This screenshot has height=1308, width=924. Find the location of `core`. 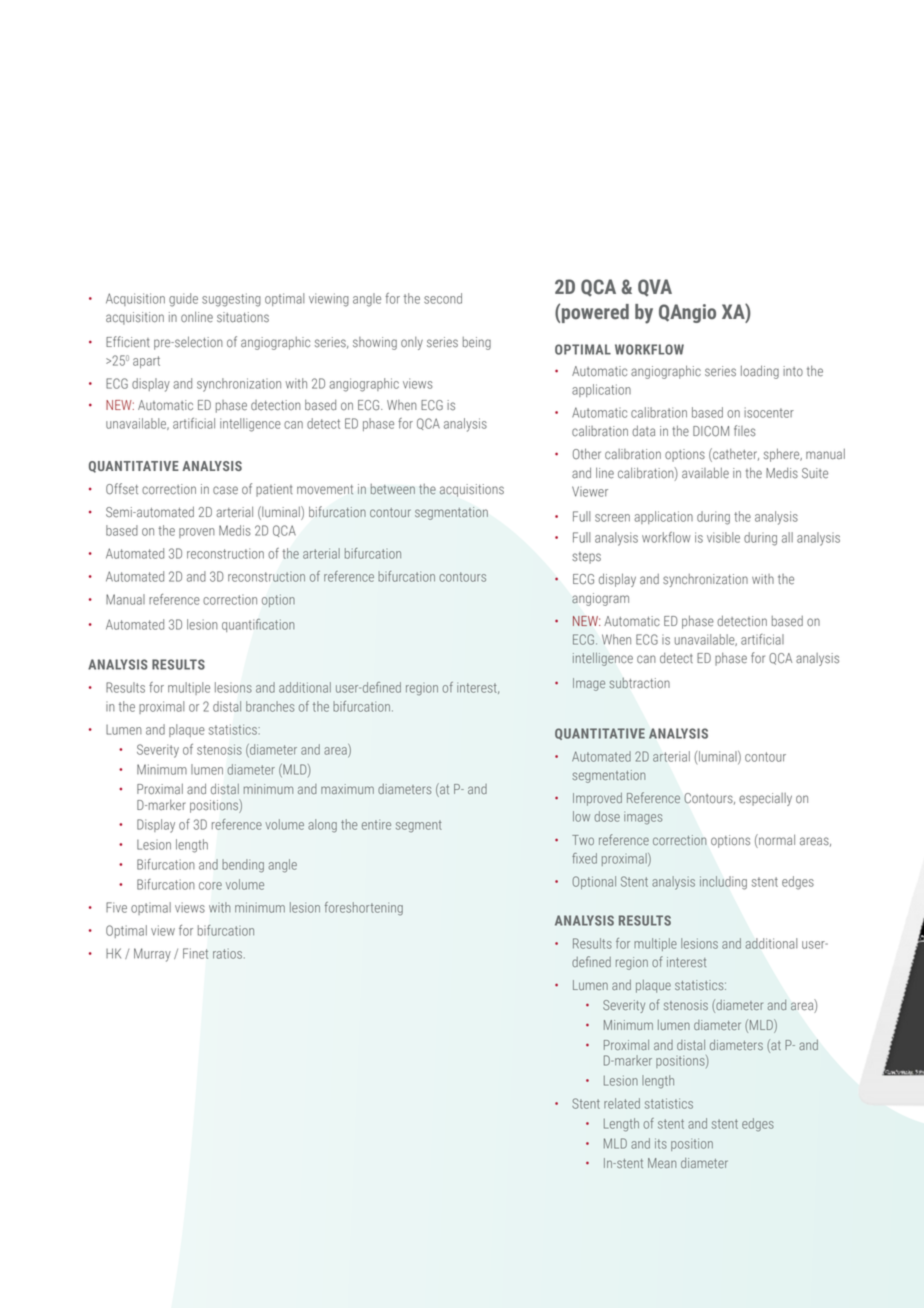

core is located at coordinates (210, 886).
